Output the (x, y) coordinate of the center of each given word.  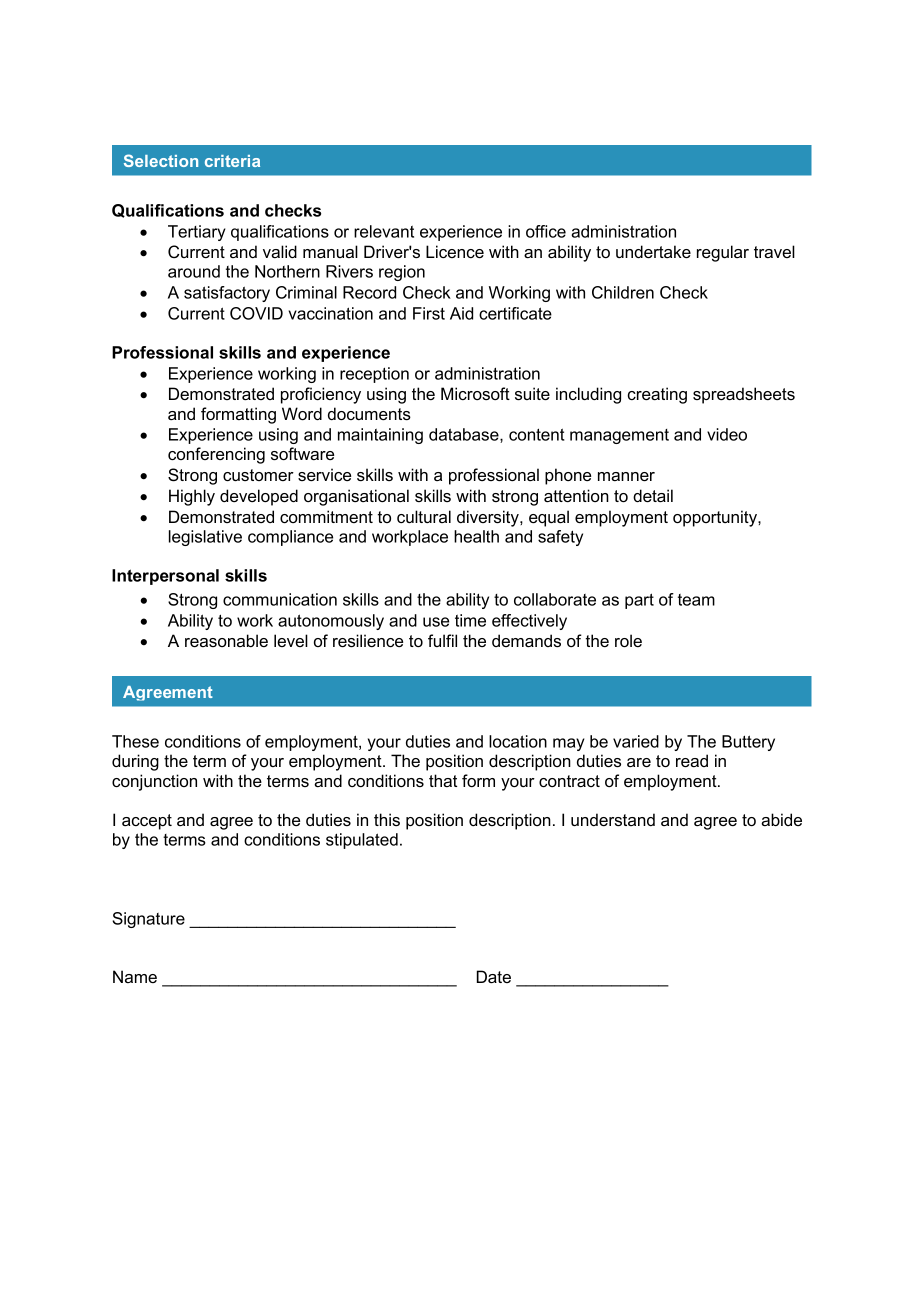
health (476, 536)
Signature (148, 920)
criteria (232, 161)
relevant (384, 231)
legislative (205, 538)
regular (723, 253)
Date (494, 976)
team (696, 600)
